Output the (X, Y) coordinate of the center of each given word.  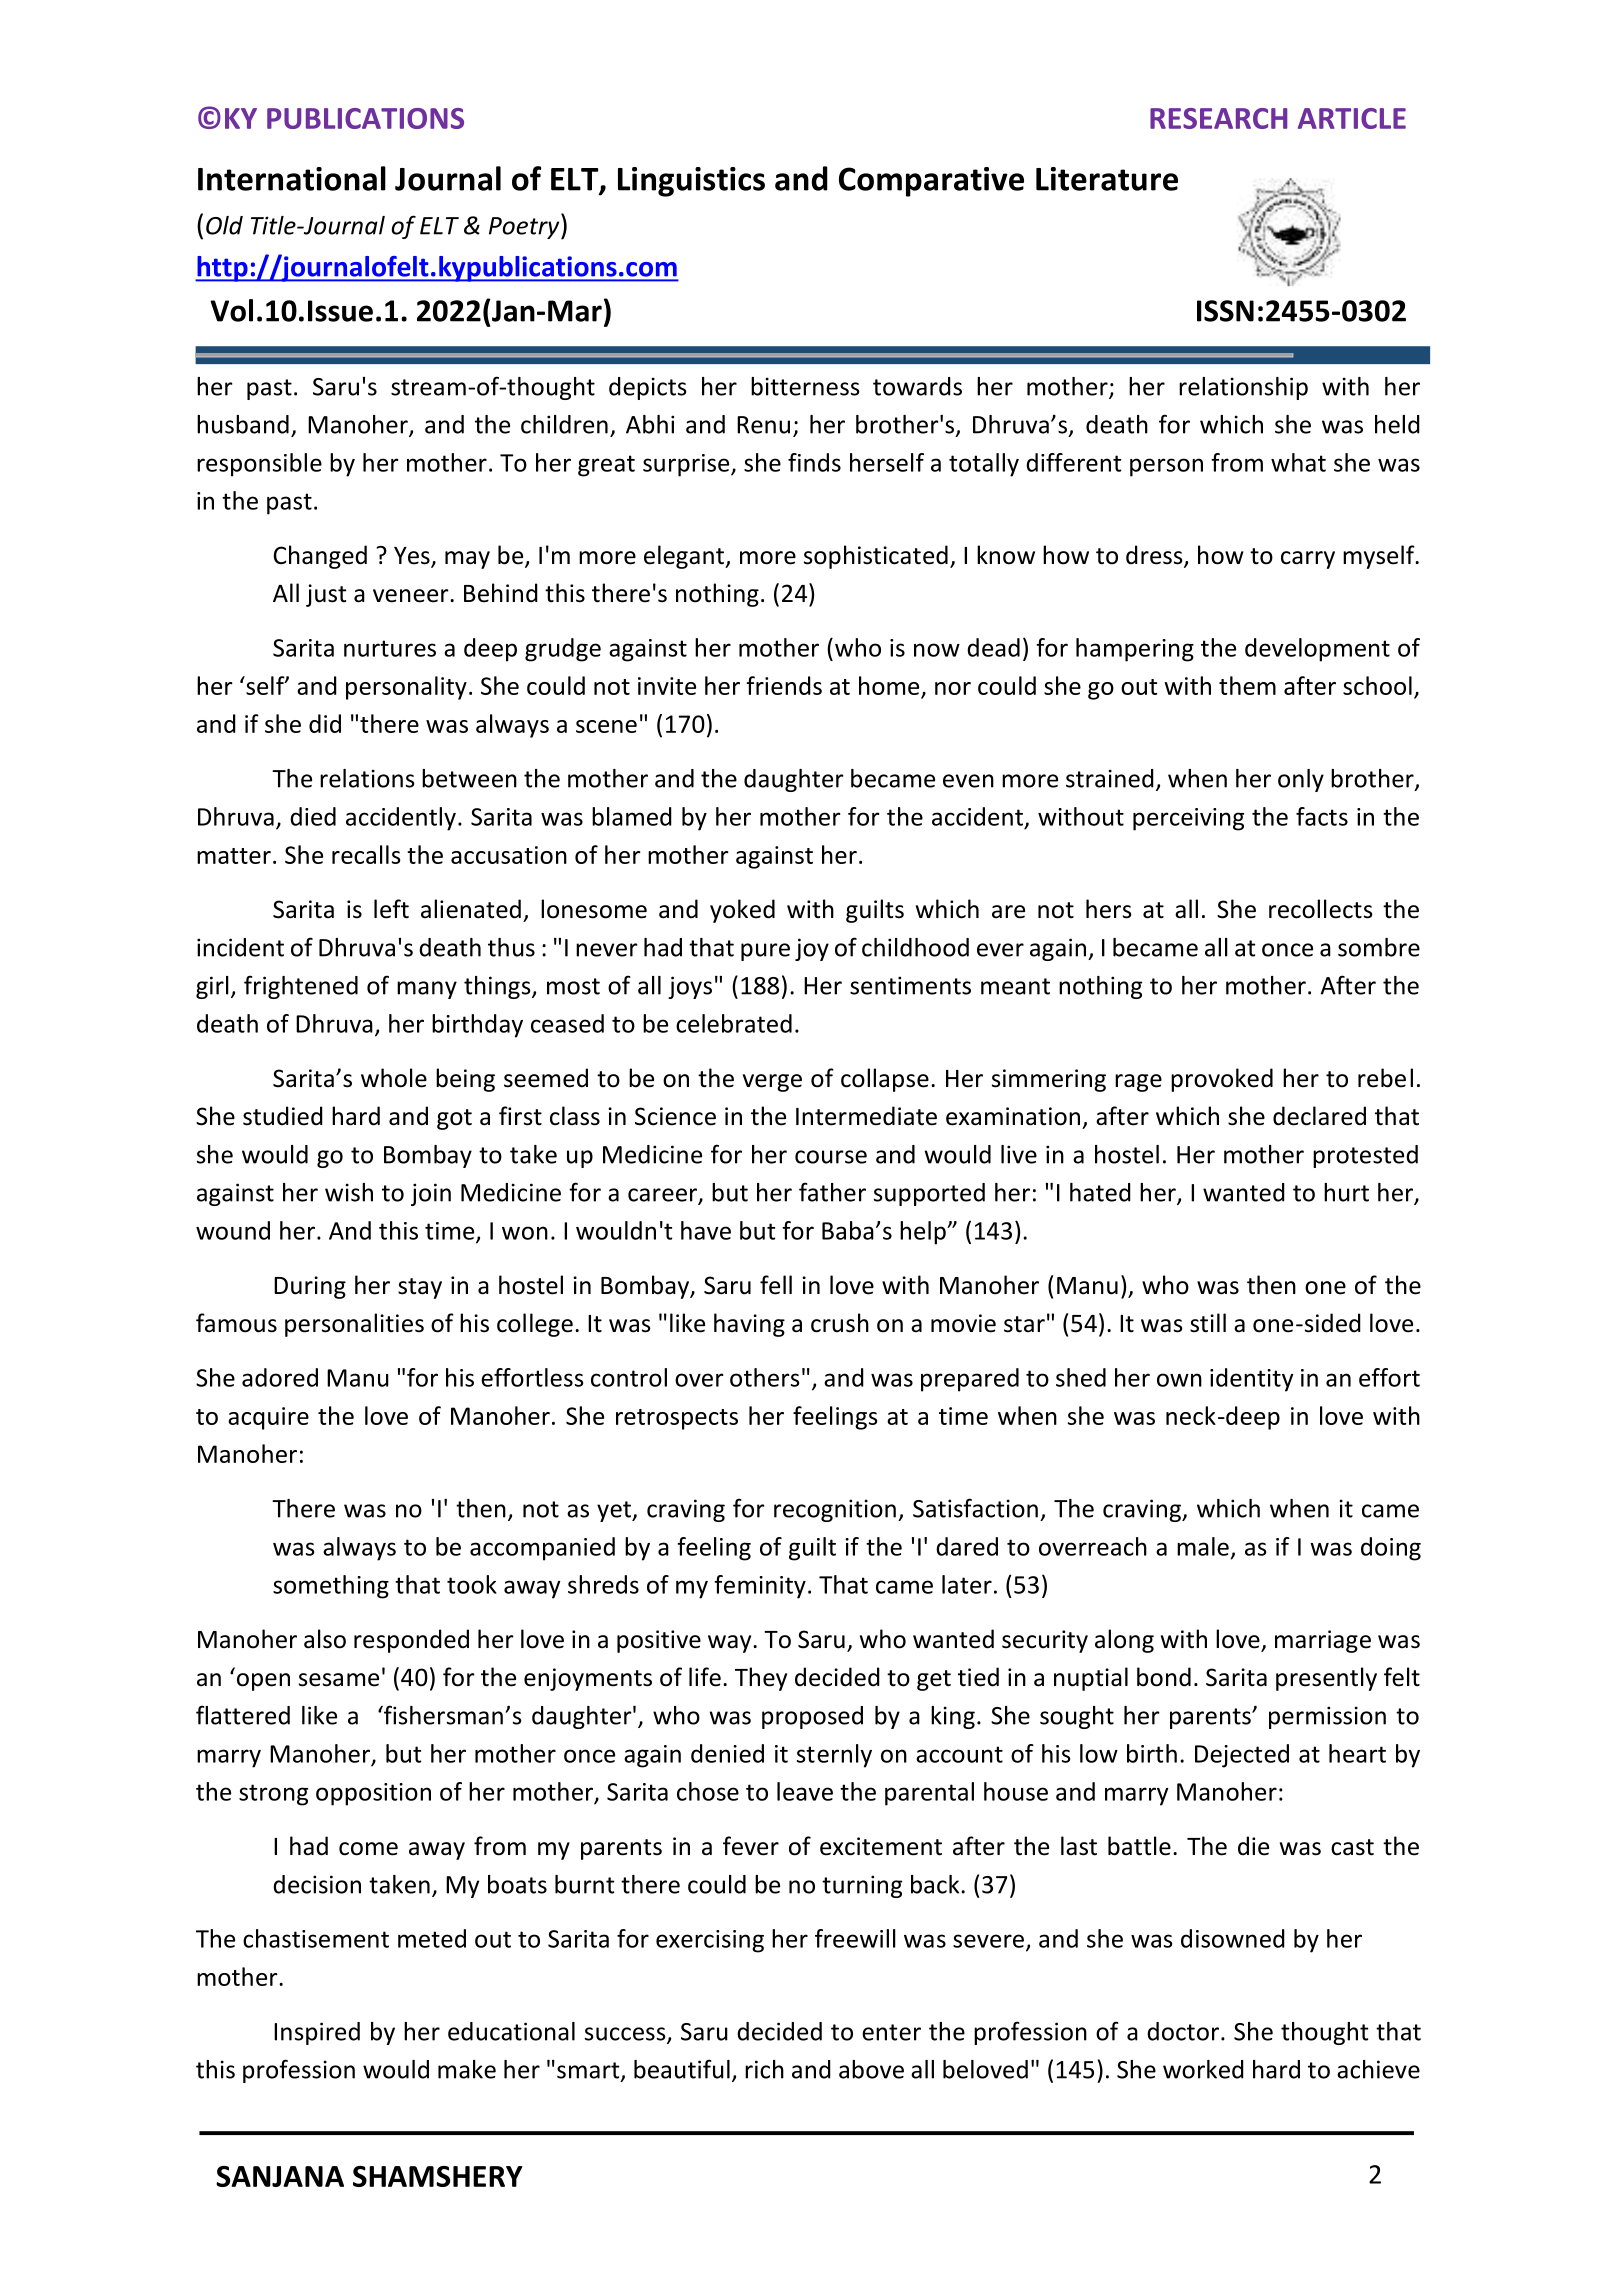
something (331, 1587)
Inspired (317, 2033)
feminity (760, 1587)
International (292, 178)
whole (394, 1078)
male (1203, 1546)
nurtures (390, 648)
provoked (1222, 1080)
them (1247, 685)
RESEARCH (1218, 118)
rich (764, 2069)
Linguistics (691, 182)
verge (772, 1083)
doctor (1183, 2031)
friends (784, 685)
